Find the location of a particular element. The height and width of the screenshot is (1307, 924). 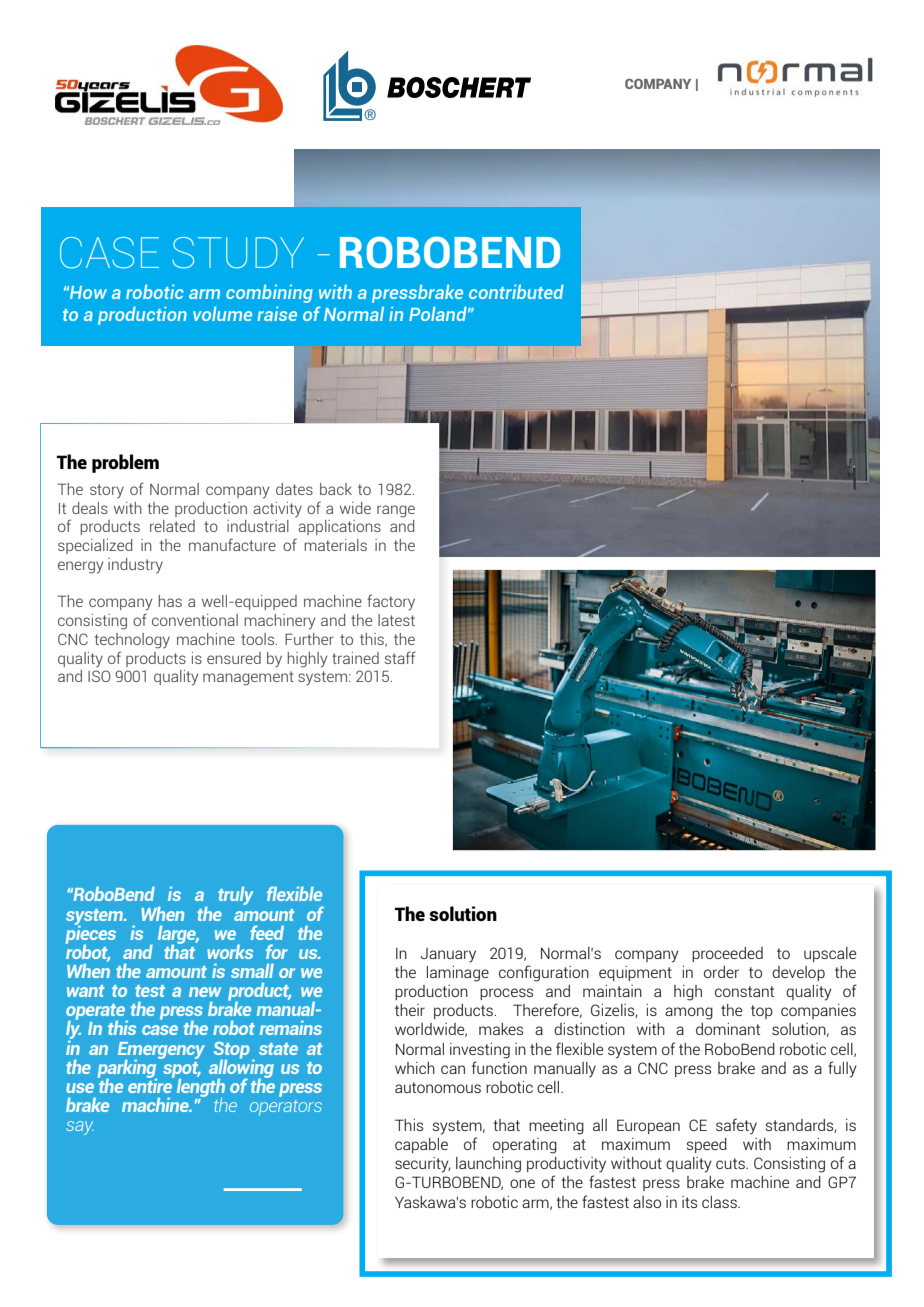

launching is located at coordinates (488, 1165).
